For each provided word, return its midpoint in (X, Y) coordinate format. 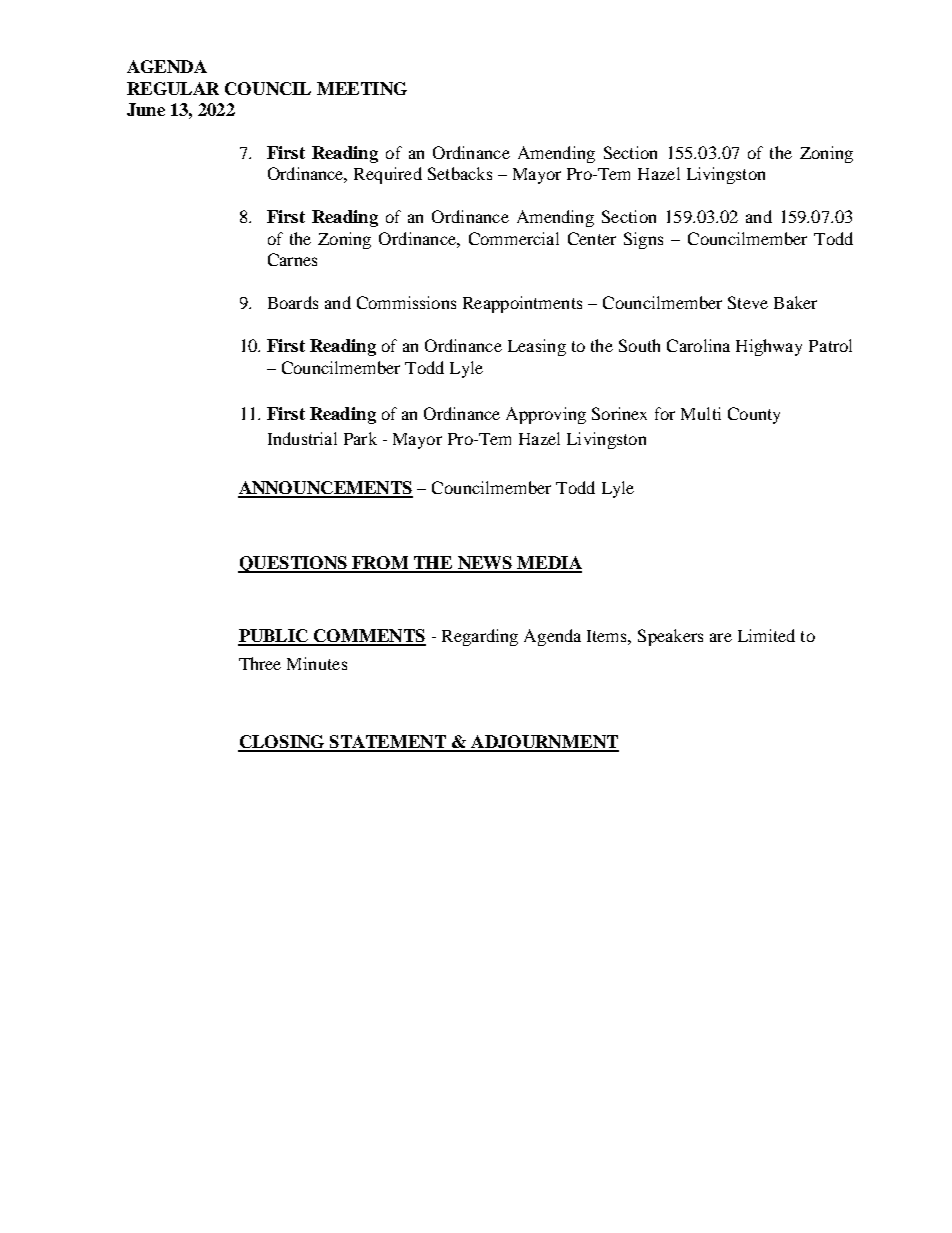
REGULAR (173, 88)
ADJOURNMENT (544, 743)
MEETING (362, 88)
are (721, 637)
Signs (643, 240)
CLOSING (282, 743)
